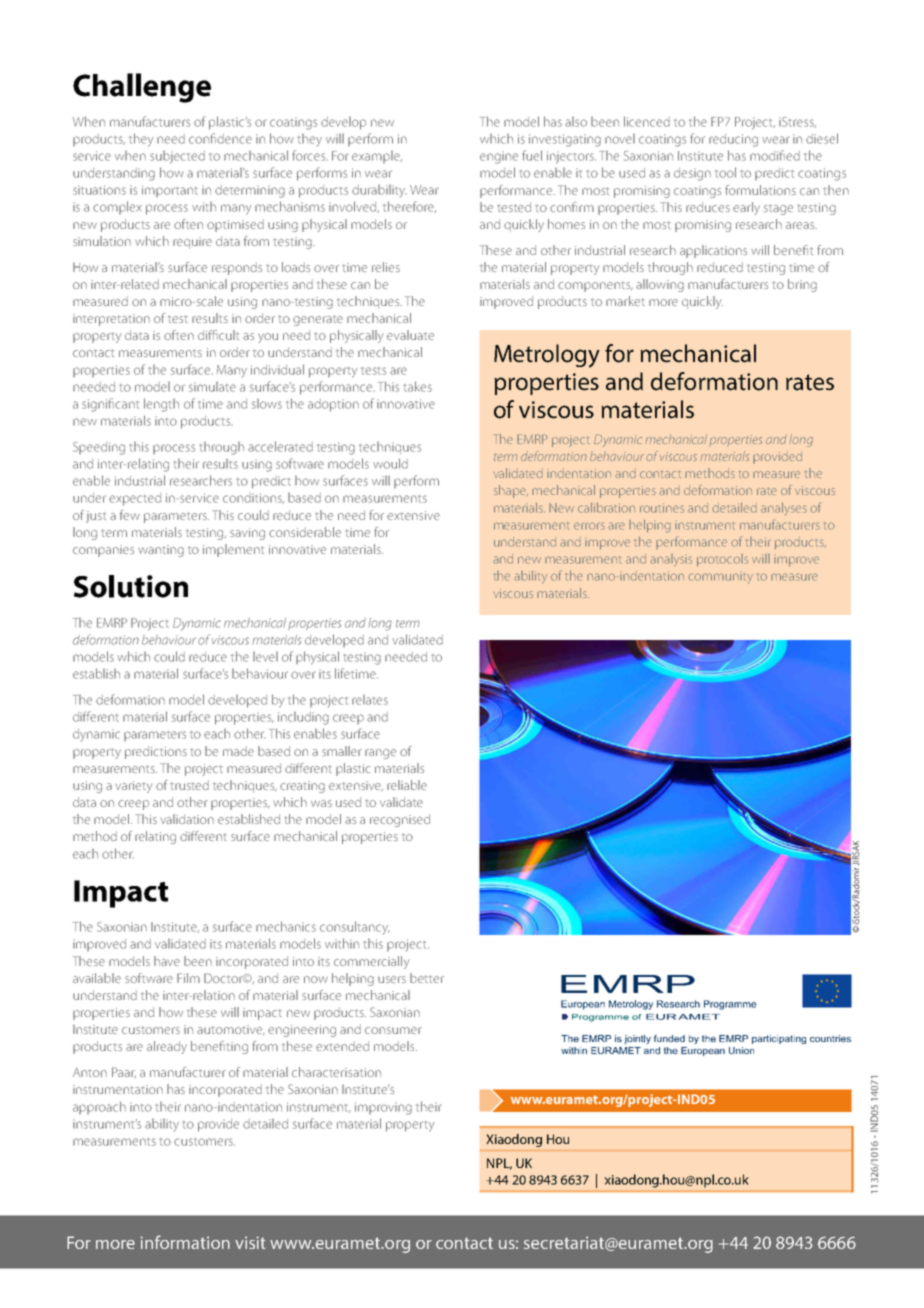 The width and height of the image is (924, 1308). Describe the element at coordinates (383, 1108) in the image. I see `improving` at that location.
